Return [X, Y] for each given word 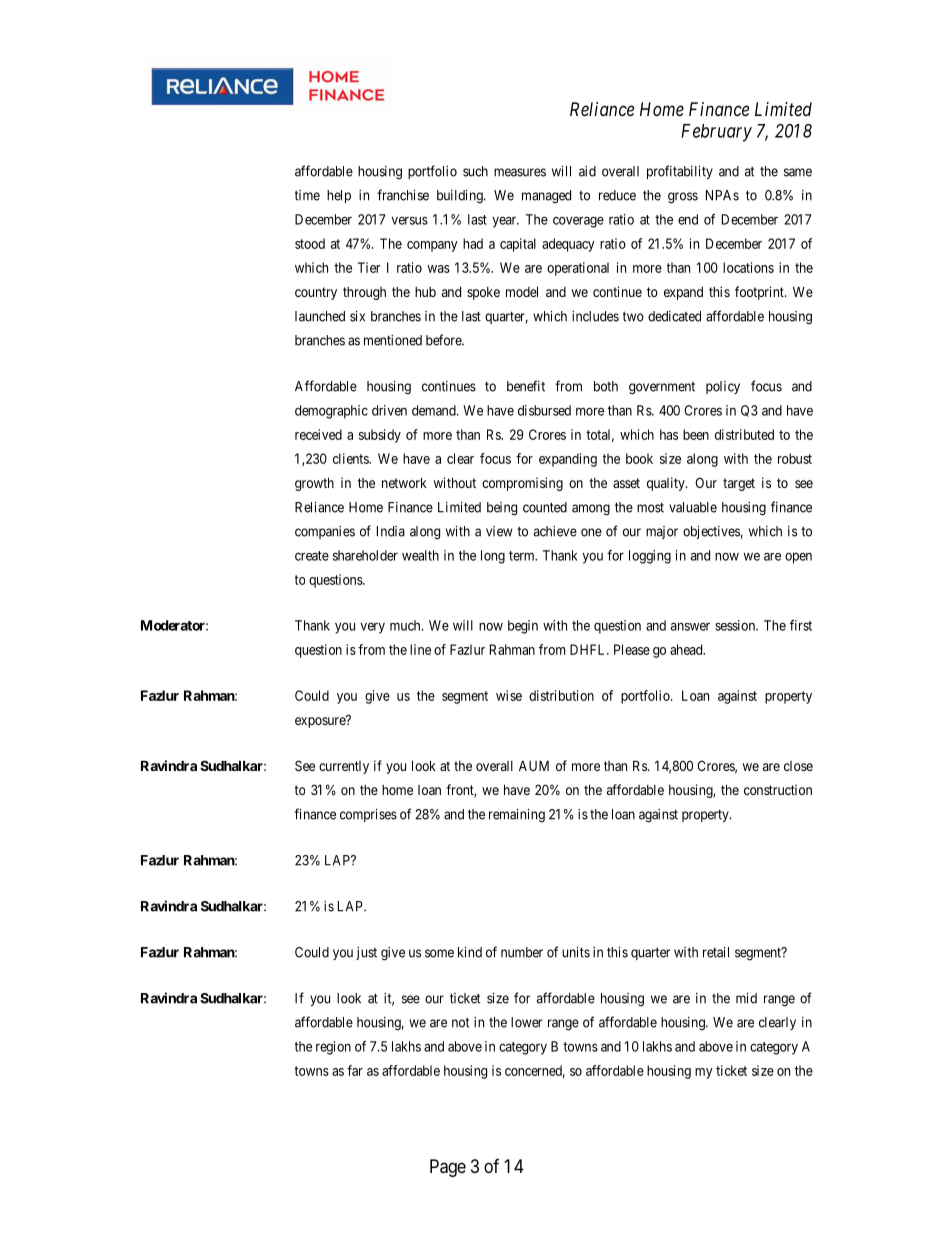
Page [448, 1168]
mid [746, 998]
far [355, 1070]
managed [546, 197]
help [339, 196]
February [716, 133]
